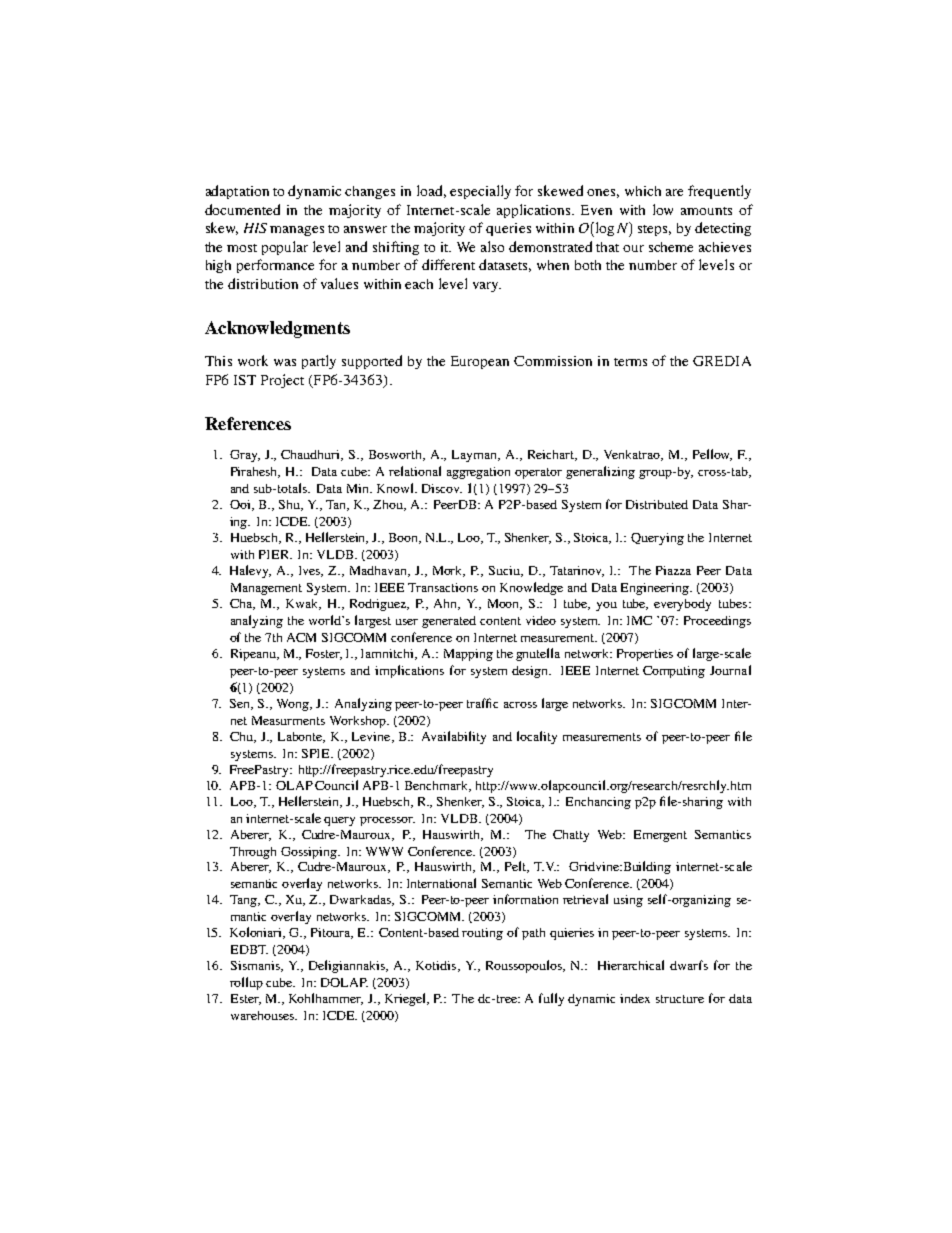  I want to click on Ahn, so click(447, 604).
